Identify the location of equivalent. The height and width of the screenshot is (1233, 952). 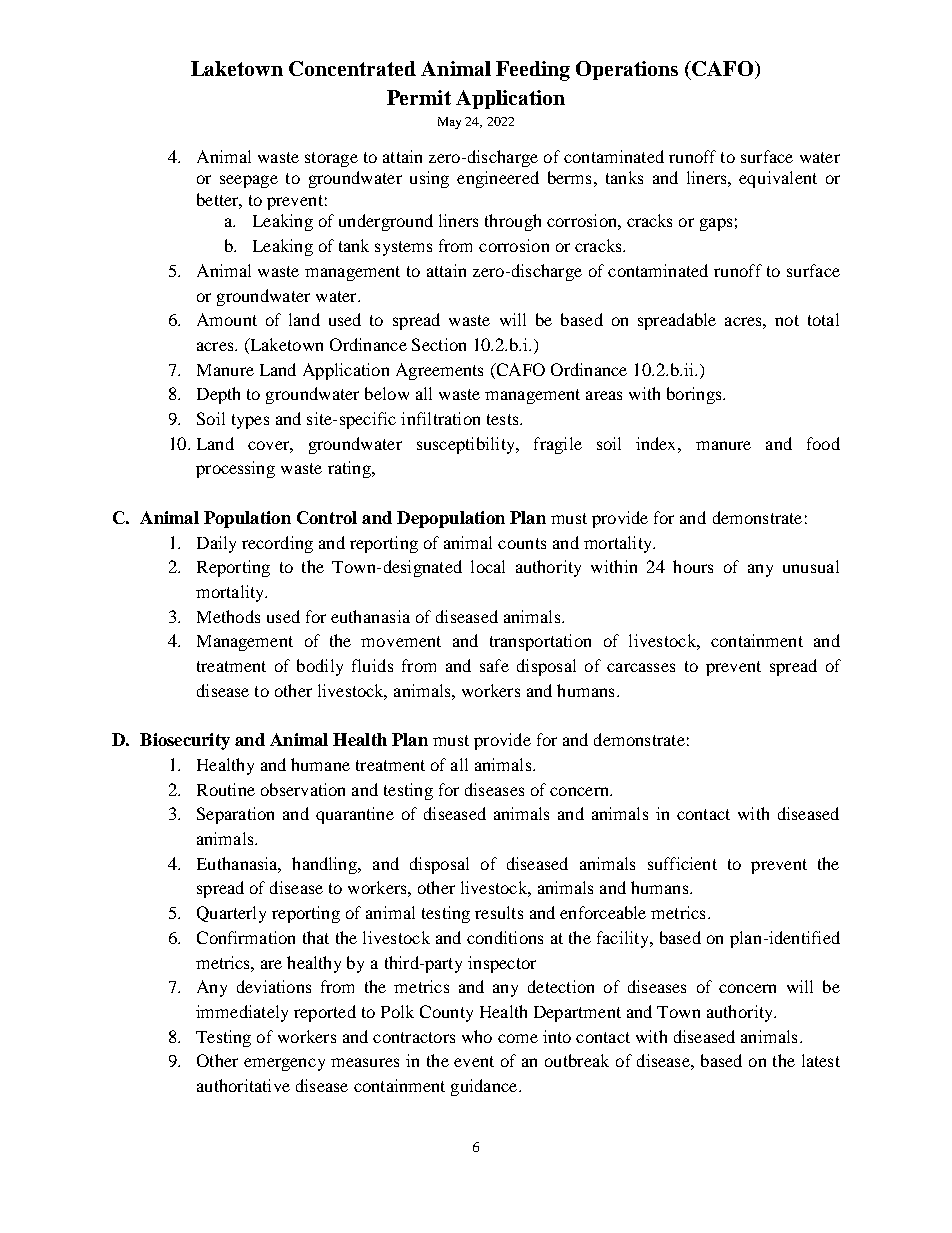
(778, 179).
